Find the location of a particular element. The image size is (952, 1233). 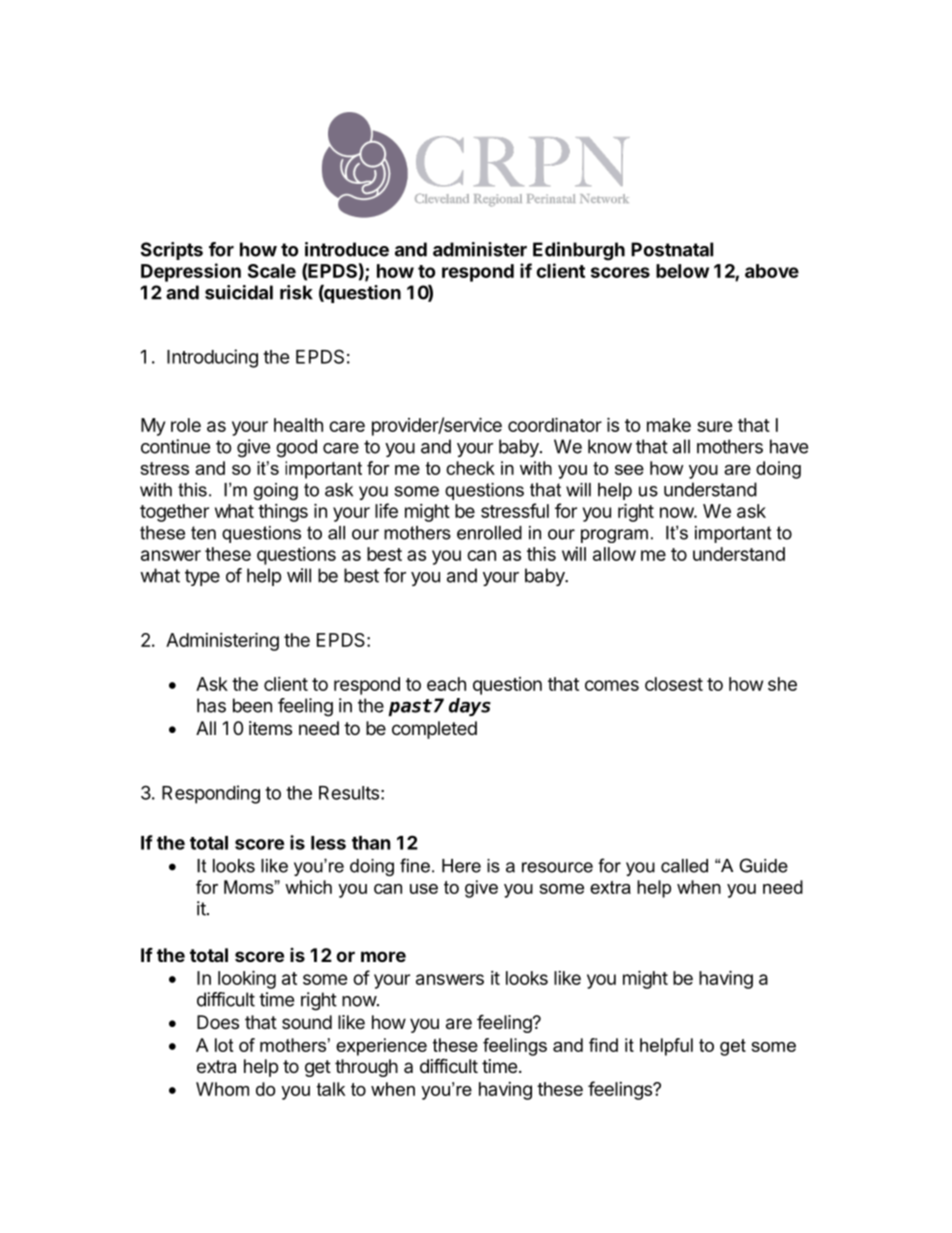

ten is located at coordinates (203, 533).
